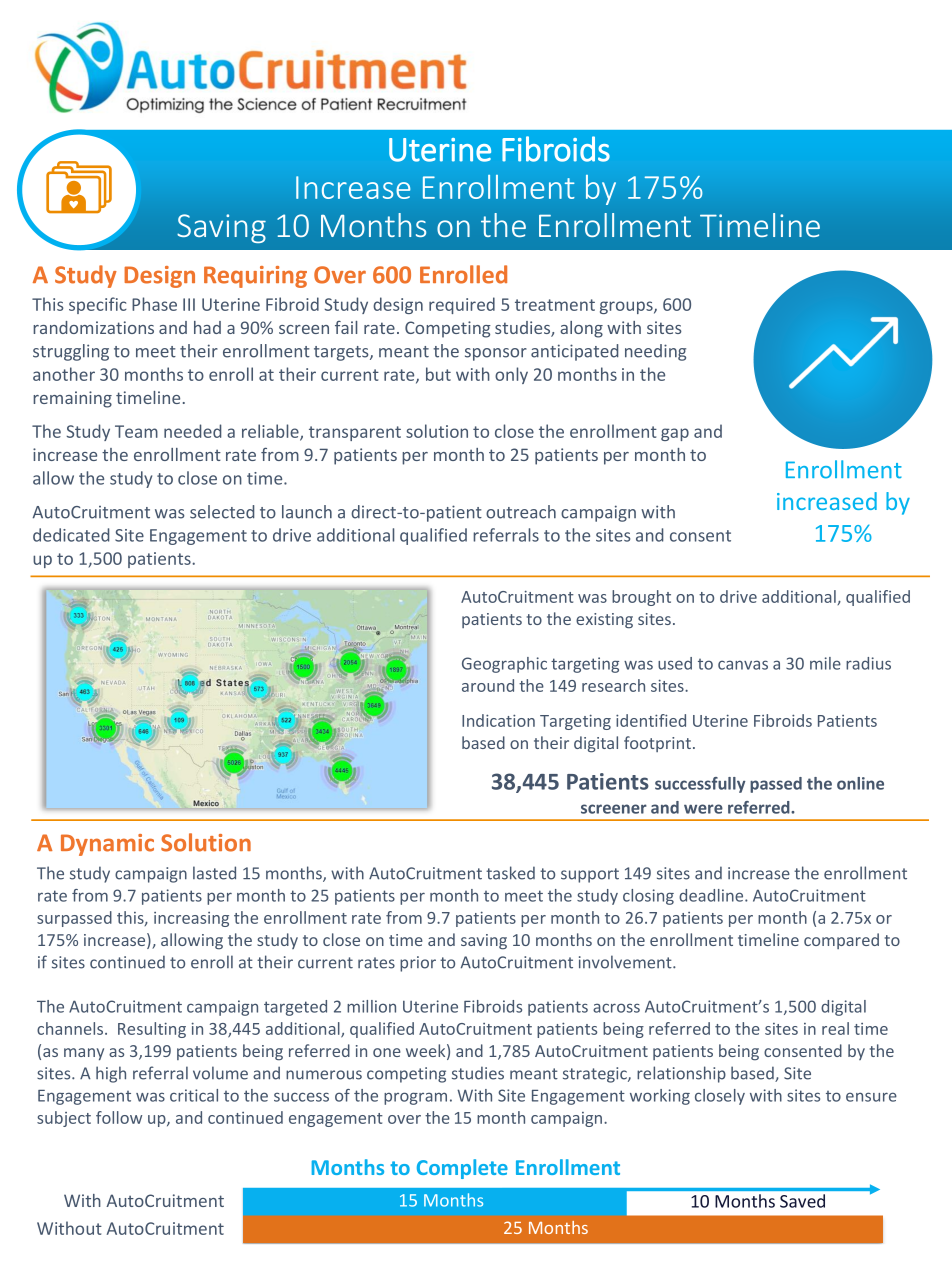 This image has width=952, height=1270. What do you see at coordinates (154, 304) in the image?
I see `Phase` at bounding box center [154, 304].
